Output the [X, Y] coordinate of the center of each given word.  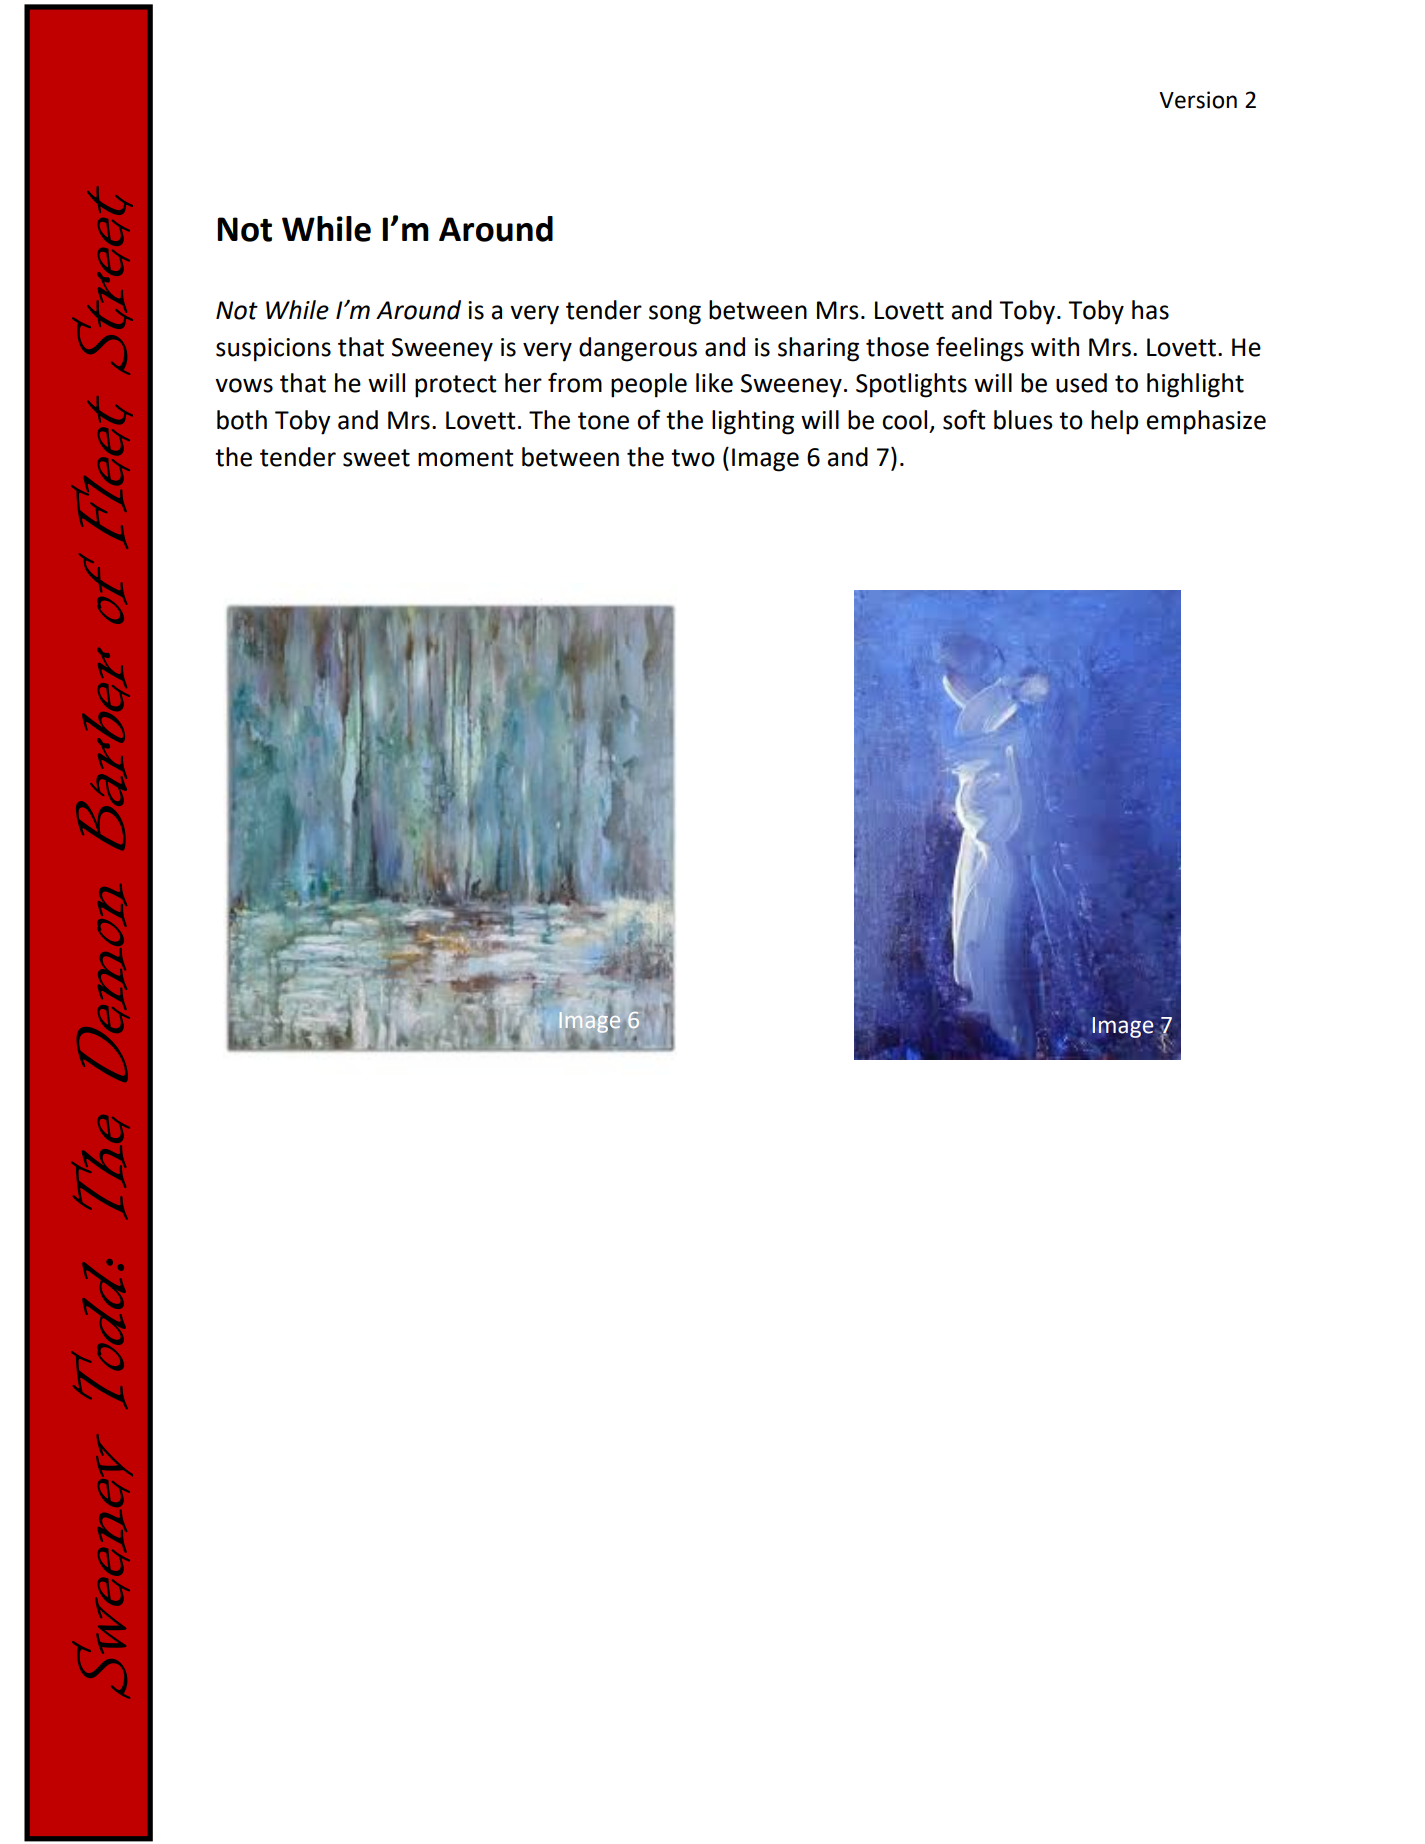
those [897, 347]
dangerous [638, 349]
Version [1198, 100]
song [675, 315]
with [1055, 347]
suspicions [273, 350]
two [693, 458]
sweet [376, 458]
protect [456, 386]
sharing [818, 349]
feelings [980, 349]
